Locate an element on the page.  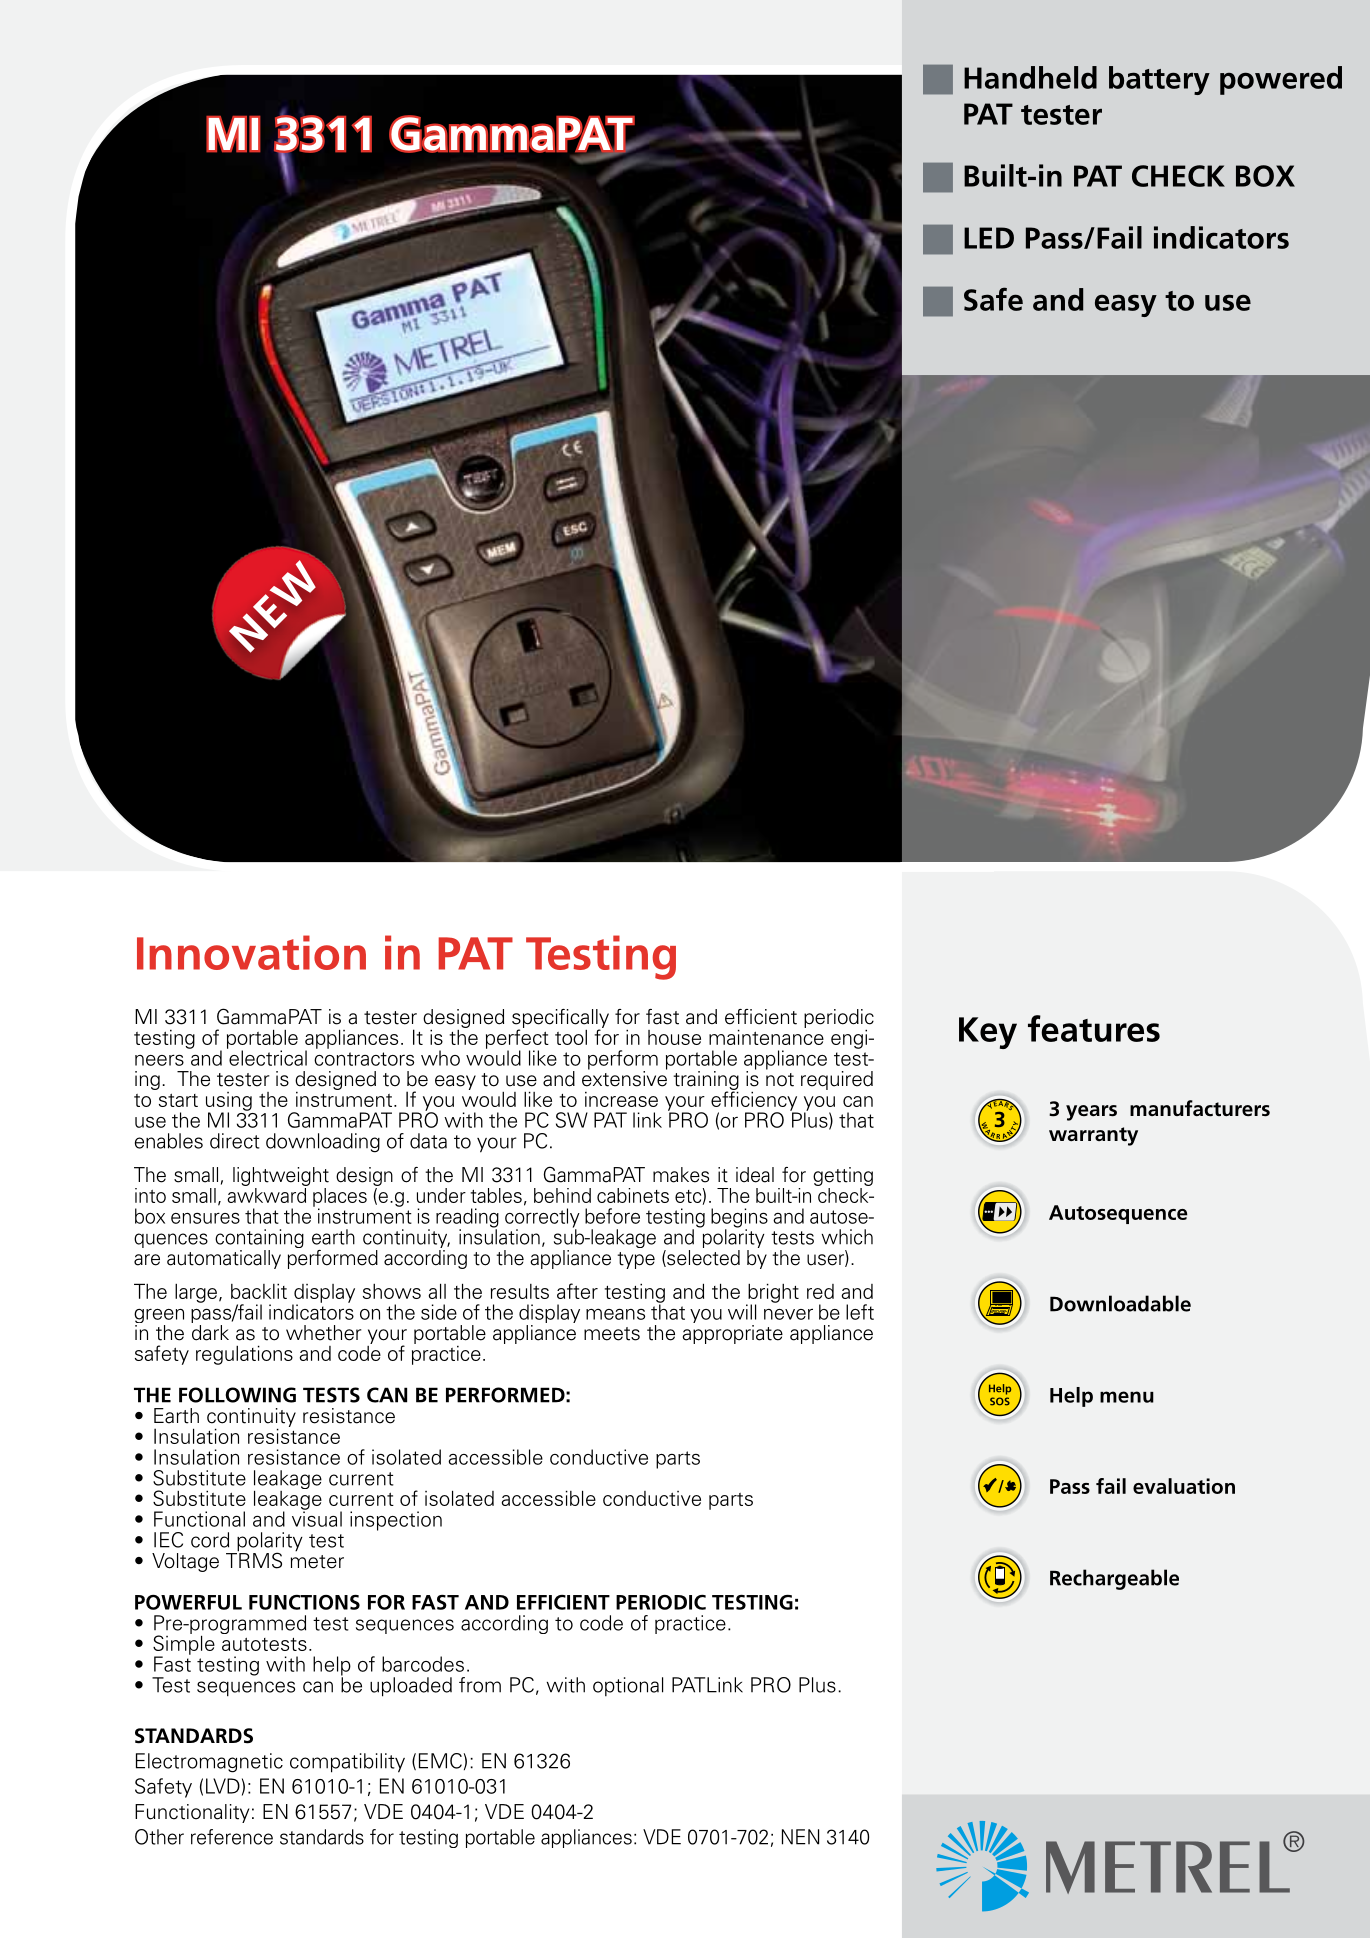
battery is located at coordinates (1159, 80).
